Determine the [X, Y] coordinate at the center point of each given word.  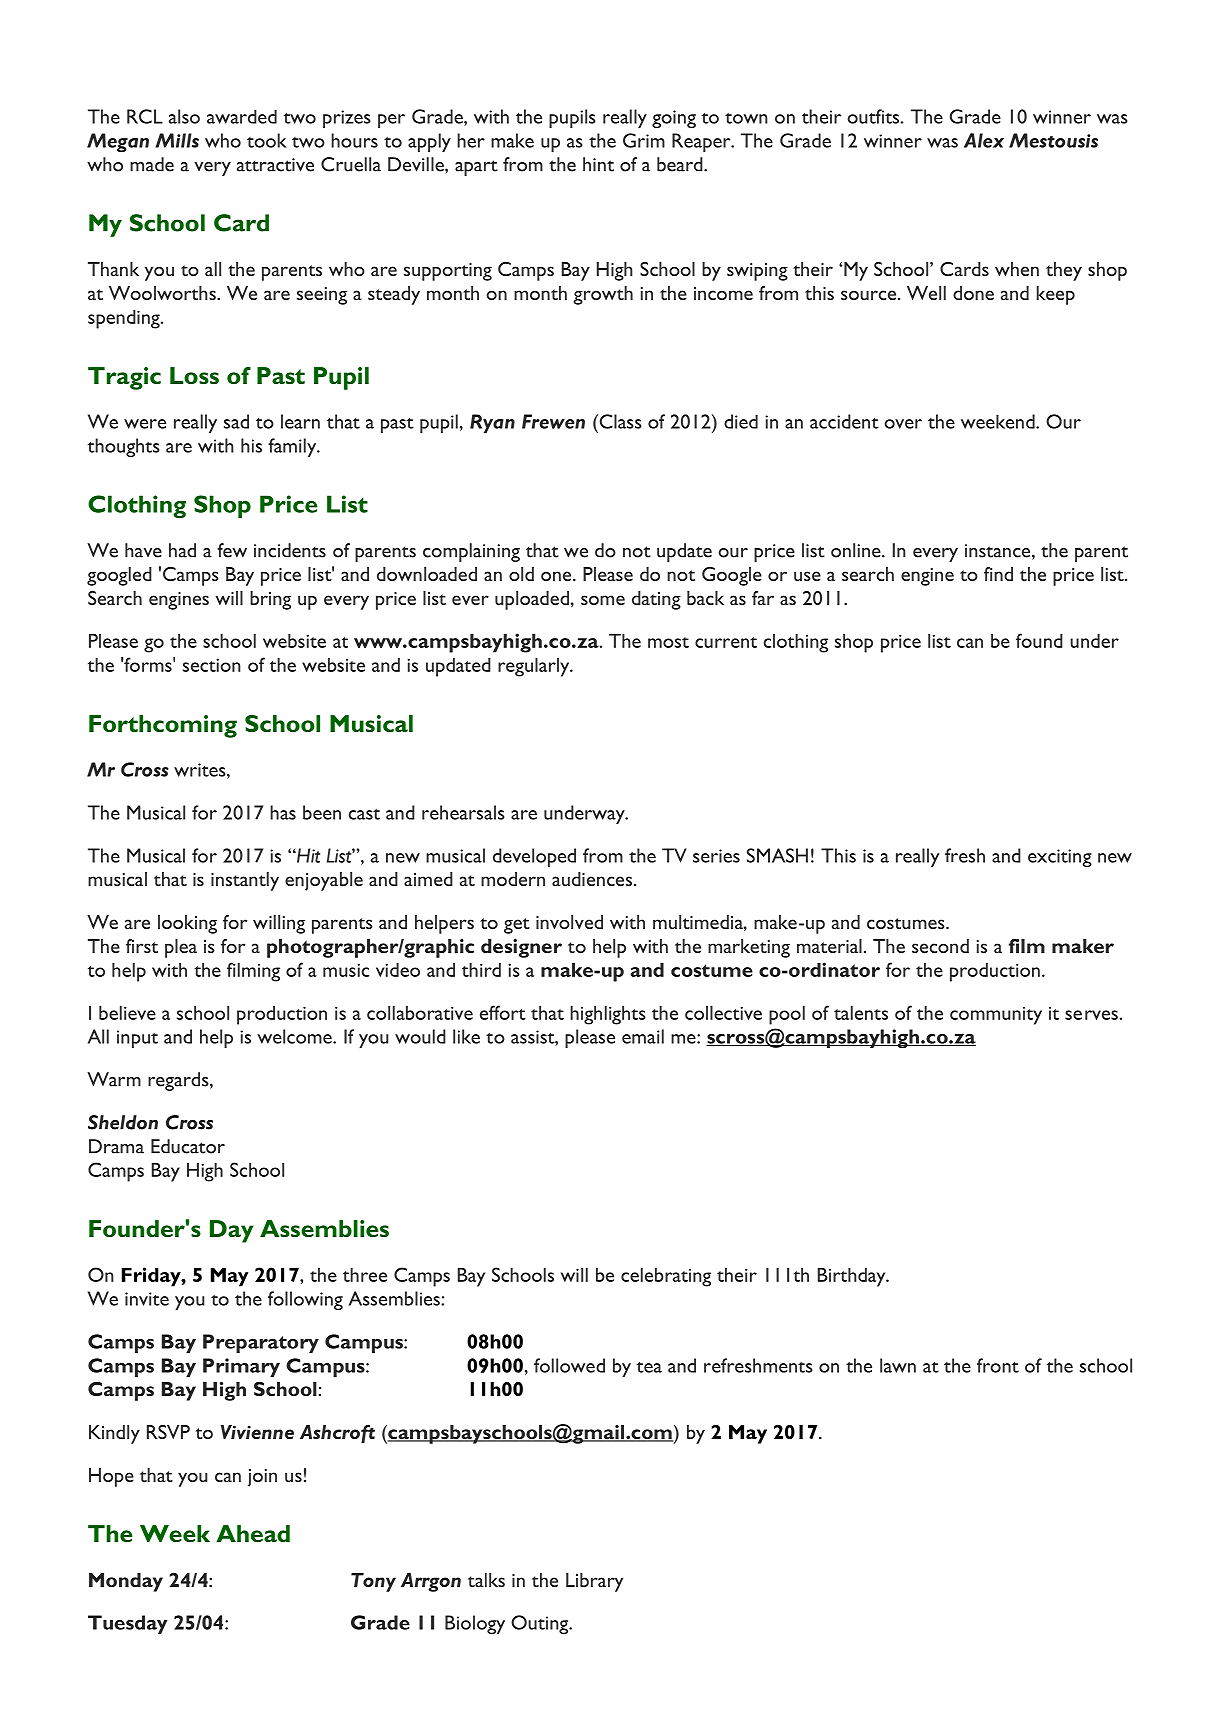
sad [236, 421]
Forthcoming [163, 726]
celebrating [666, 1277]
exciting [1060, 858]
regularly [535, 667]
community [996, 1016]
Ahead [253, 1533]
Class [619, 421]
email [643, 1036]
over [903, 424]
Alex [984, 140]
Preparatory [261, 1343]
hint [598, 164]
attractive [275, 165]
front [998, 1365]
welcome [295, 1036]
